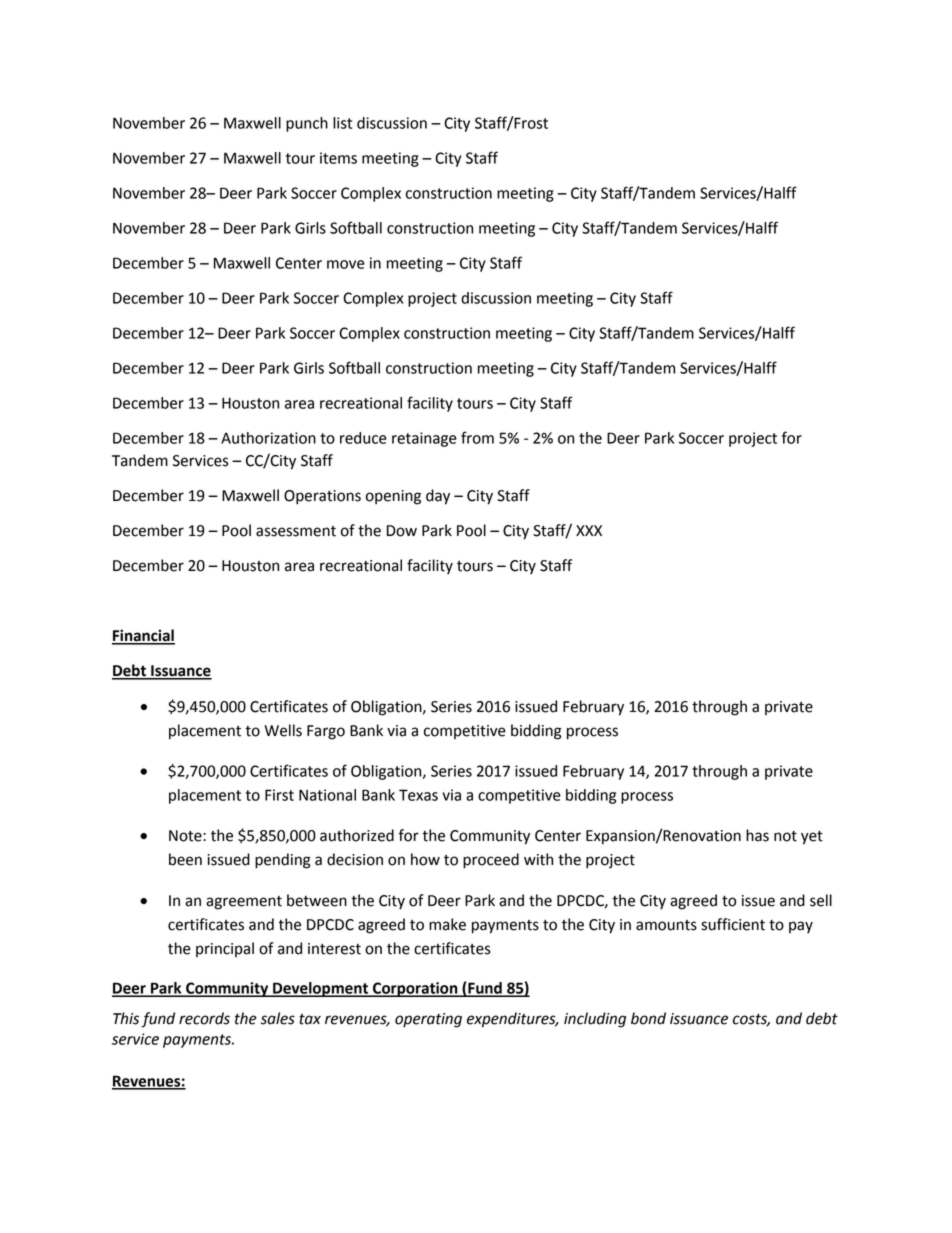 This document has width=952, height=1233. Describe the element at coordinates (204, 1018) in the document. I see `records` at that location.
